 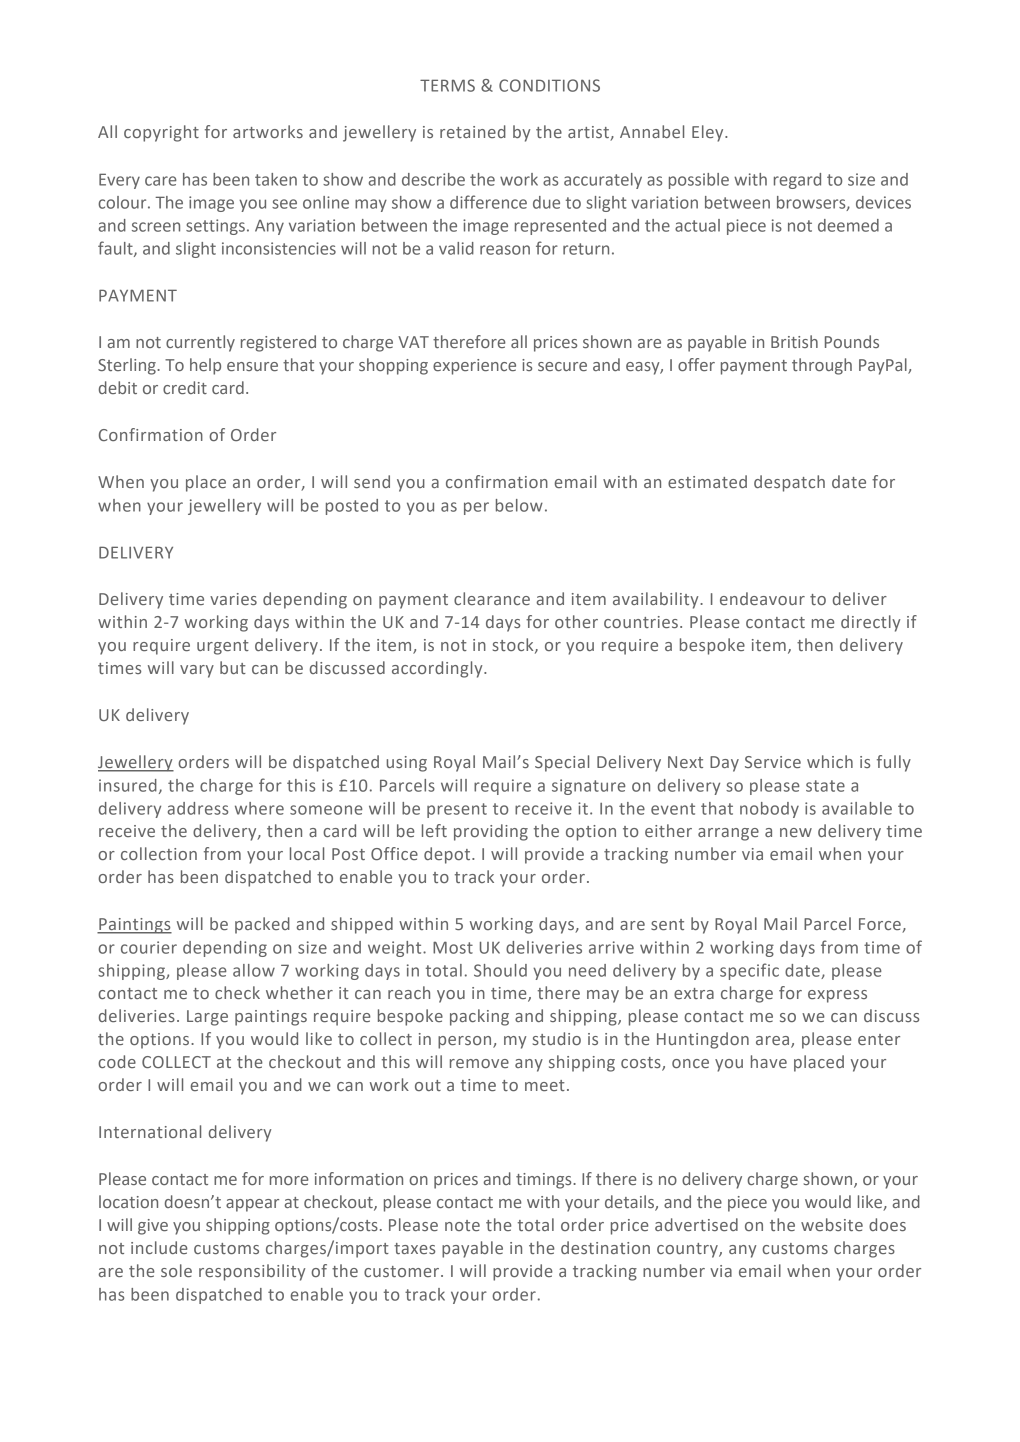 I want to click on new, so click(x=796, y=832).
